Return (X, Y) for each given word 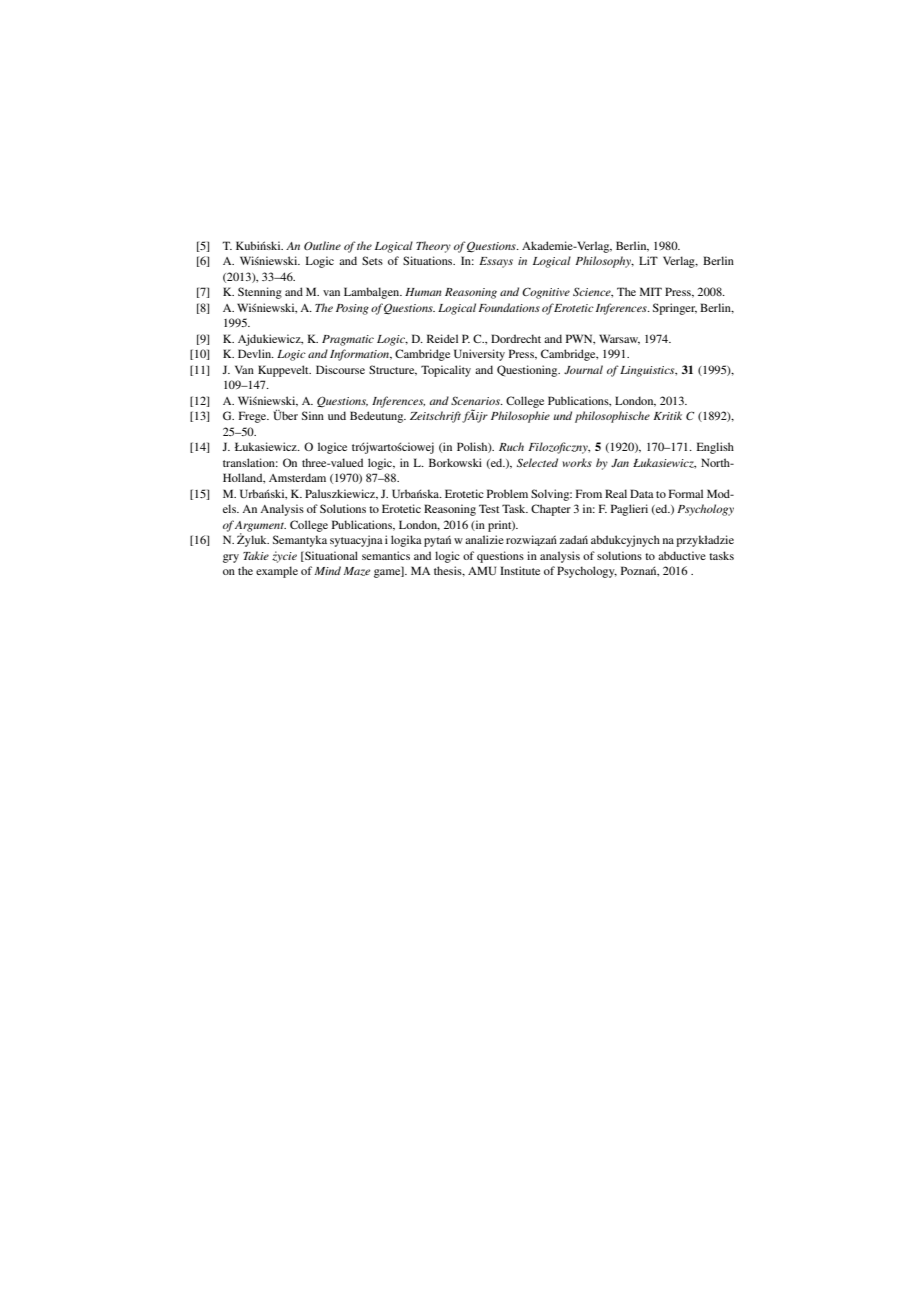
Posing (352, 309)
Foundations (509, 307)
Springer (675, 309)
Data (642, 493)
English (715, 448)
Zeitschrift (435, 417)
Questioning (528, 371)
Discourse (340, 369)
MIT (651, 291)
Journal (583, 369)
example (277, 572)
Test (489, 508)
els (231, 508)
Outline (322, 245)
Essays (496, 262)
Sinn (313, 415)
